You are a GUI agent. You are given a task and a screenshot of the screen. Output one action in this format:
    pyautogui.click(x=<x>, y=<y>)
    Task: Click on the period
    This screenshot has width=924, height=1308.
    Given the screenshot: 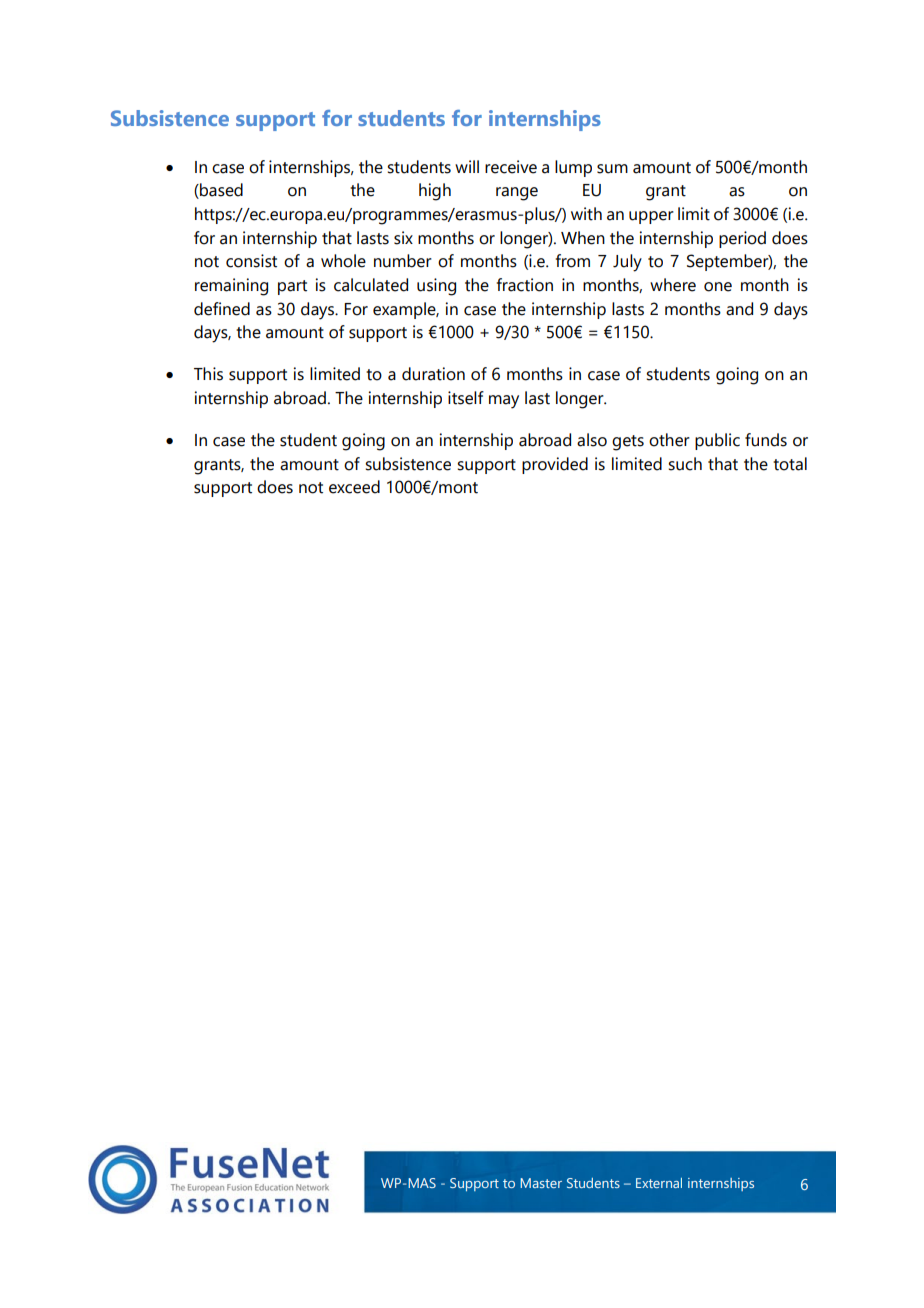 What is the action you would take?
    pyautogui.click(x=742, y=239)
